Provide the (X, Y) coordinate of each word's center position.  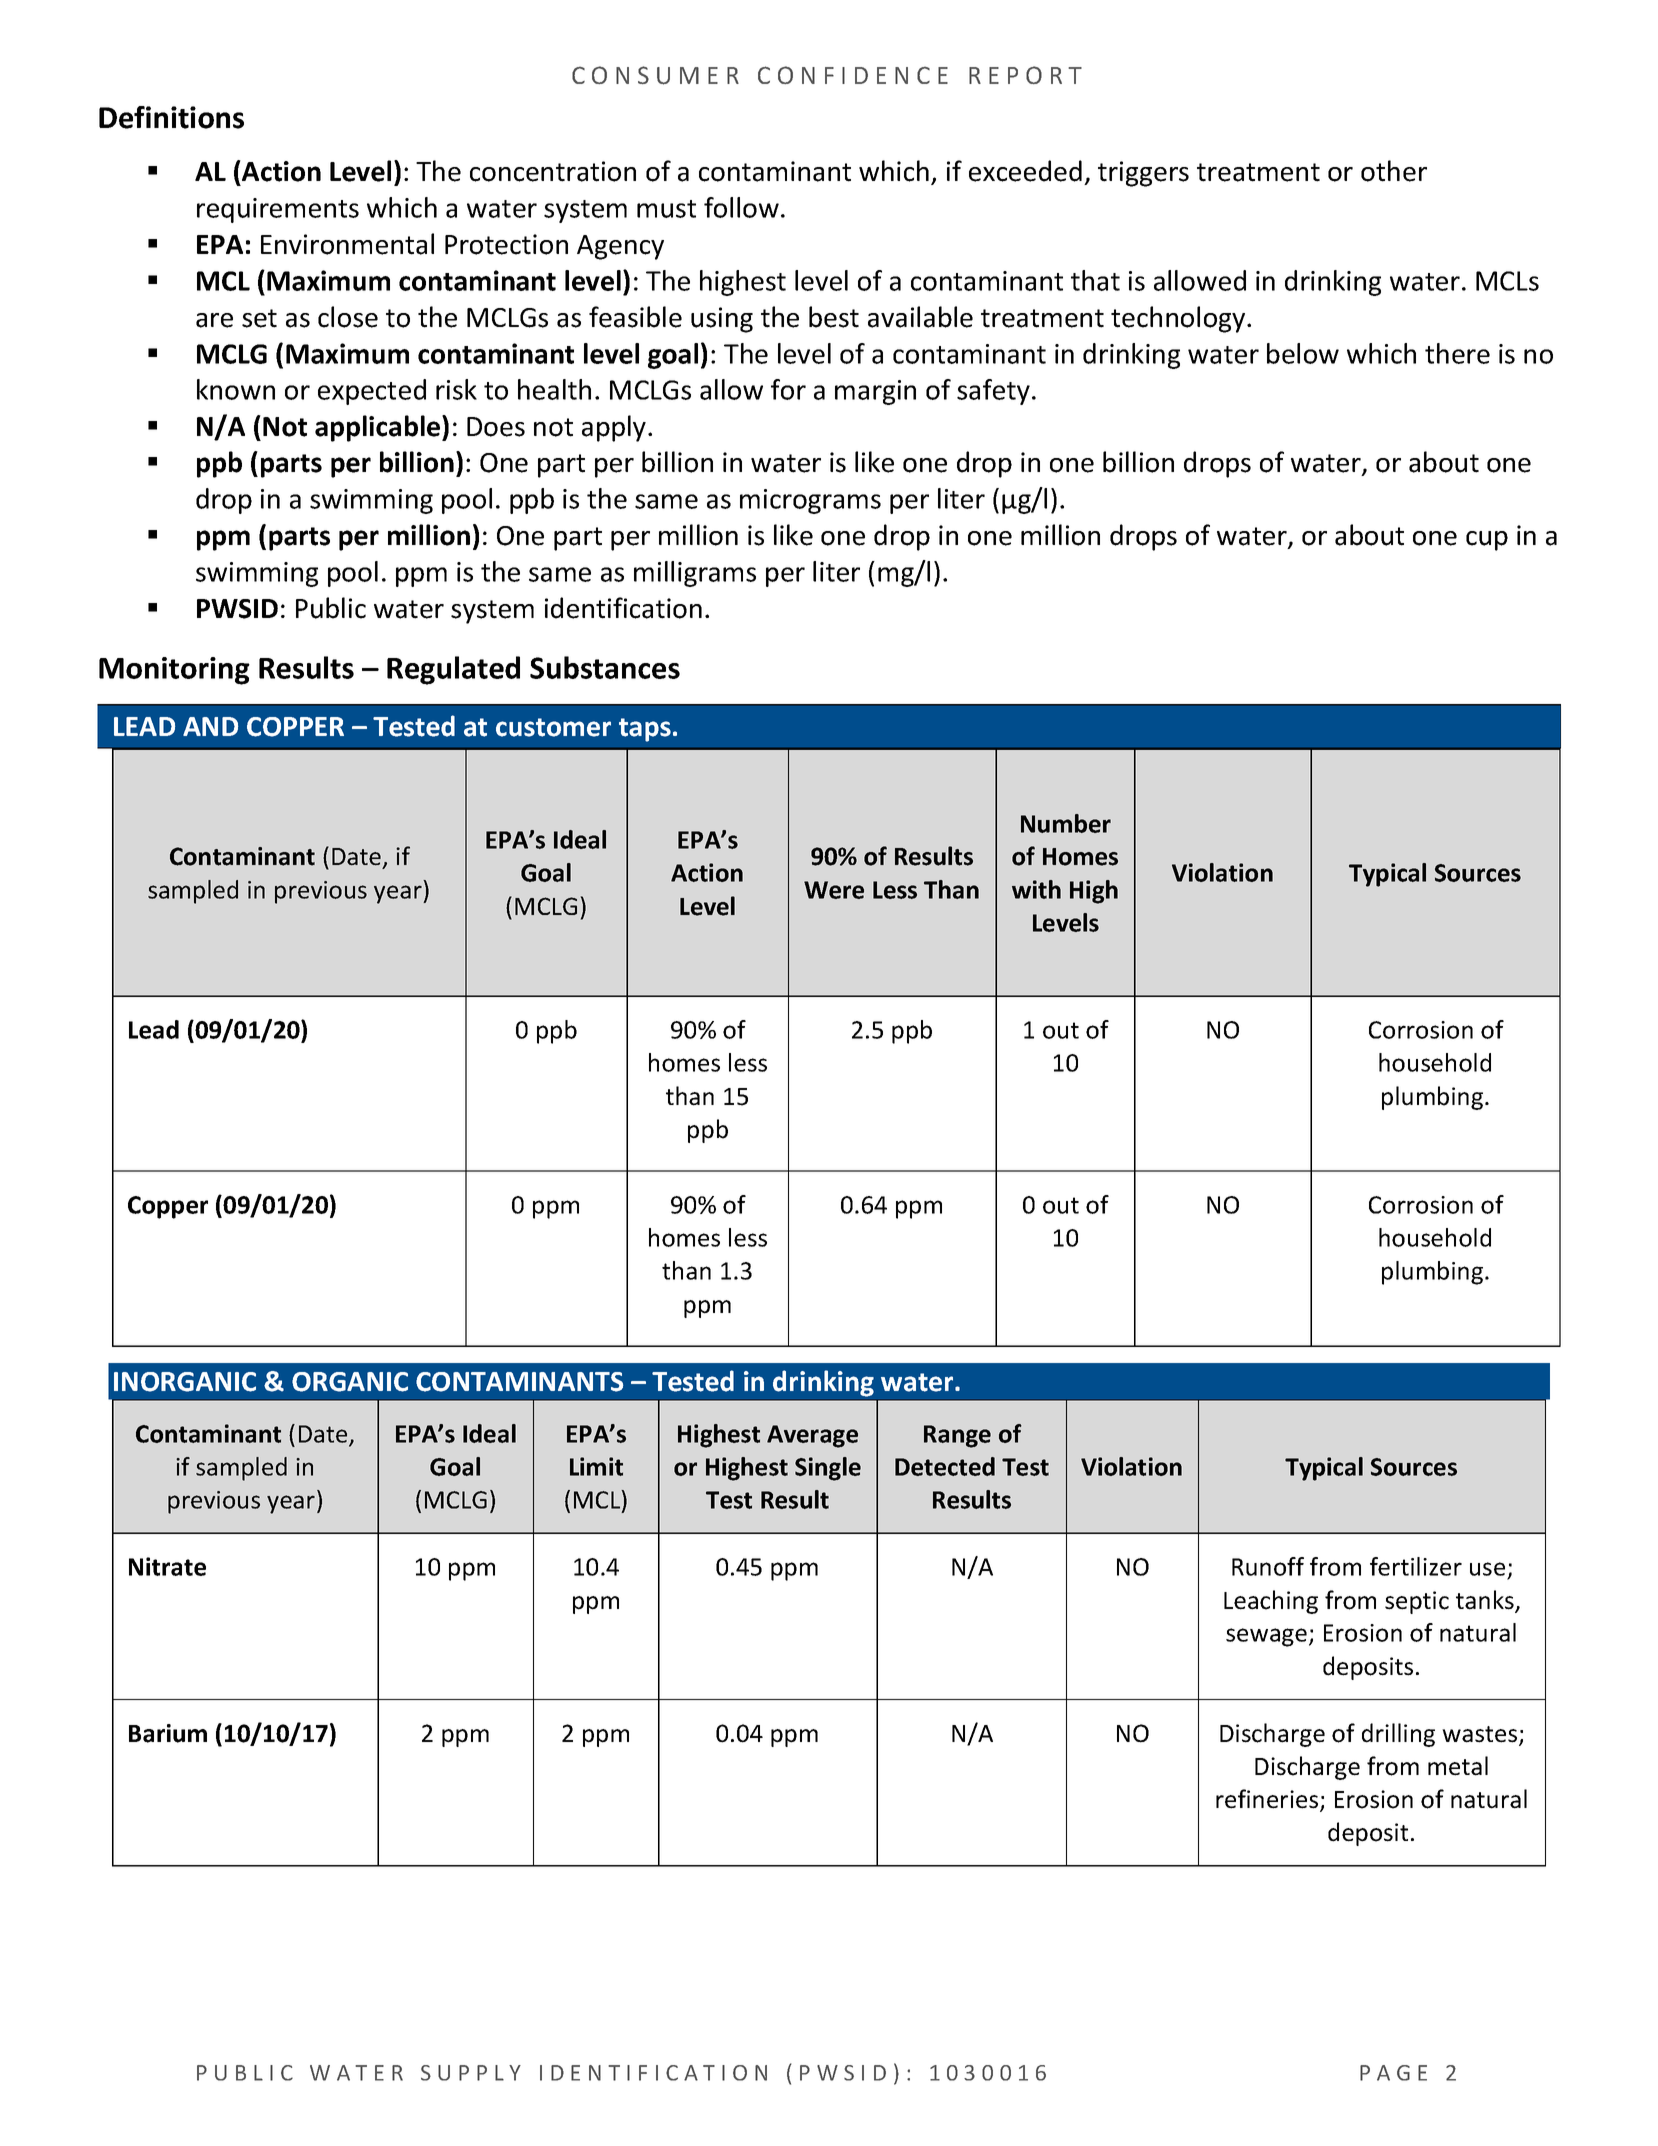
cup (1487, 541)
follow (741, 207)
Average (812, 1436)
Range (957, 1436)
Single (828, 1469)
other (1394, 171)
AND (210, 726)
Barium (168, 1733)
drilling (1398, 1735)
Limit (596, 1466)
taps (645, 730)
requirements (278, 210)
